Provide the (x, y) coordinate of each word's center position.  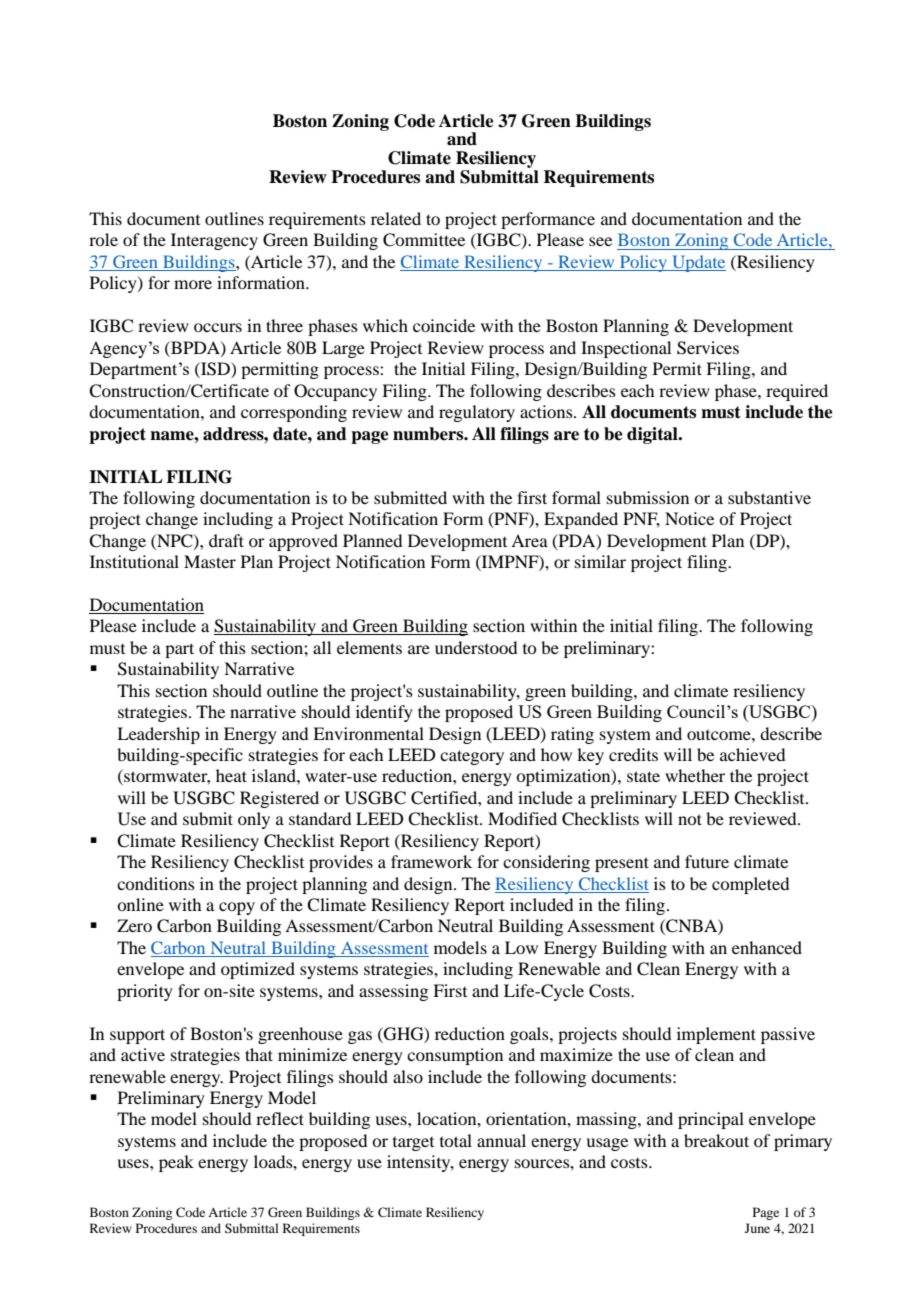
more (193, 284)
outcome (720, 735)
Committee (424, 240)
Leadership (158, 735)
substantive (769, 497)
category (472, 757)
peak (176, 1163)
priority (145, 992)
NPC (175, 541)
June (757, 1228)
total (456, 1140)
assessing (393, 992)
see (600, 241)
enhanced (767, 947)
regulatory (477, 413)
